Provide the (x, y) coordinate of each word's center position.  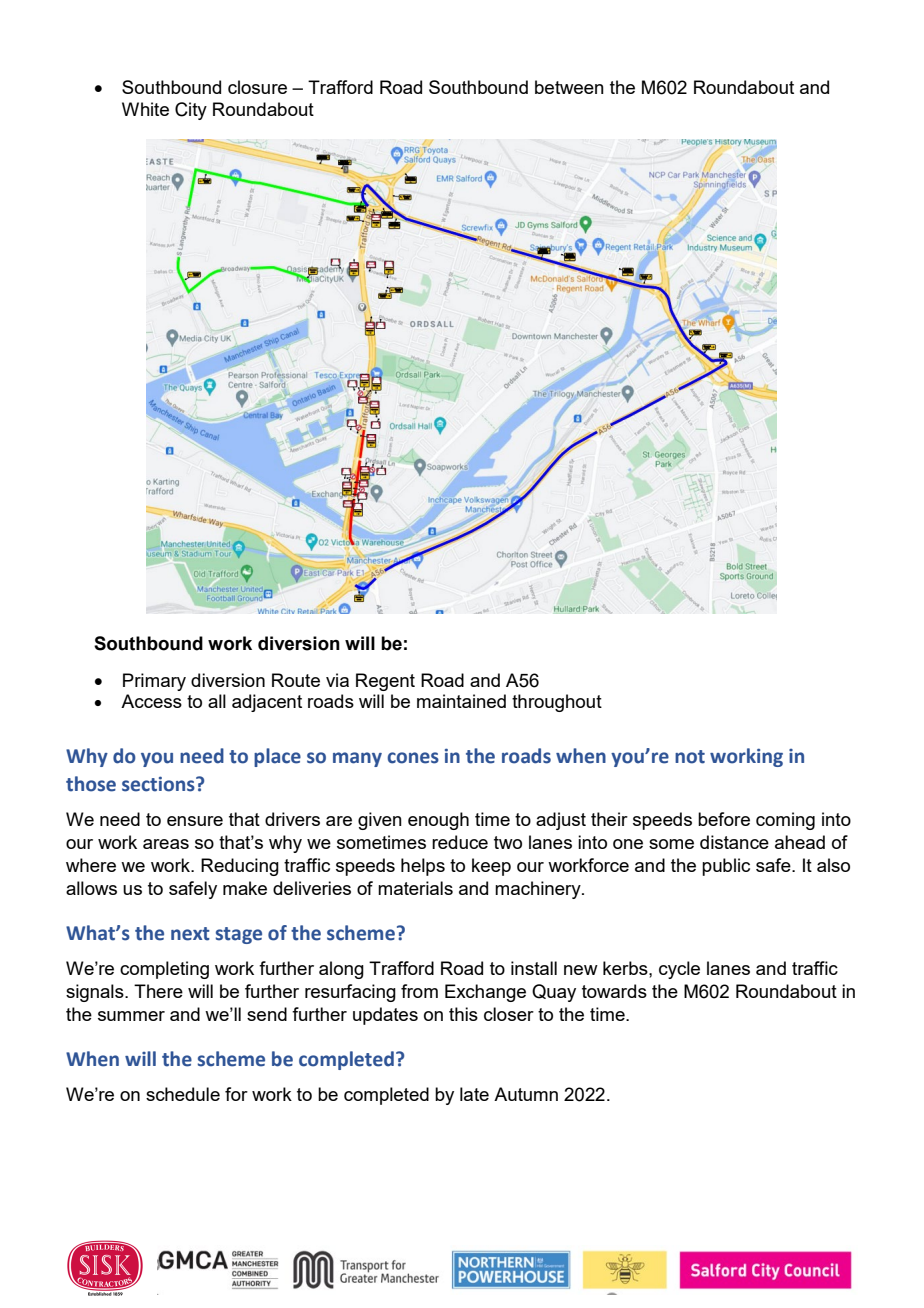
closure (257, 87)
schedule (183, 1094)
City (191, 111)
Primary (154, 682)
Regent (385, 682)
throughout (557, 703)
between (569, 87)
